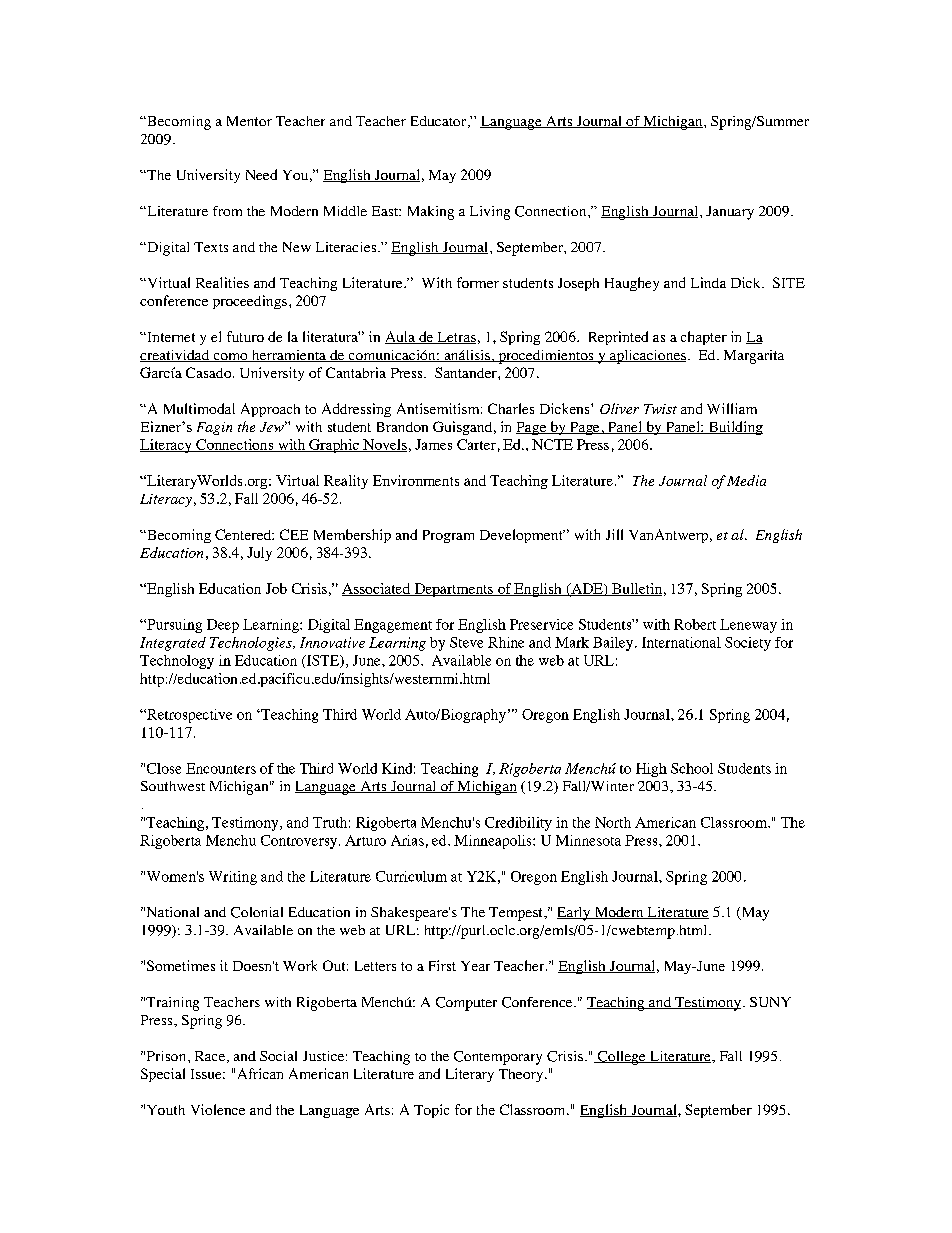 The width and height of the document is (952, 1233). Describe the element at coordinates (218, 1109) in the document. I see `Violence` at that location.
